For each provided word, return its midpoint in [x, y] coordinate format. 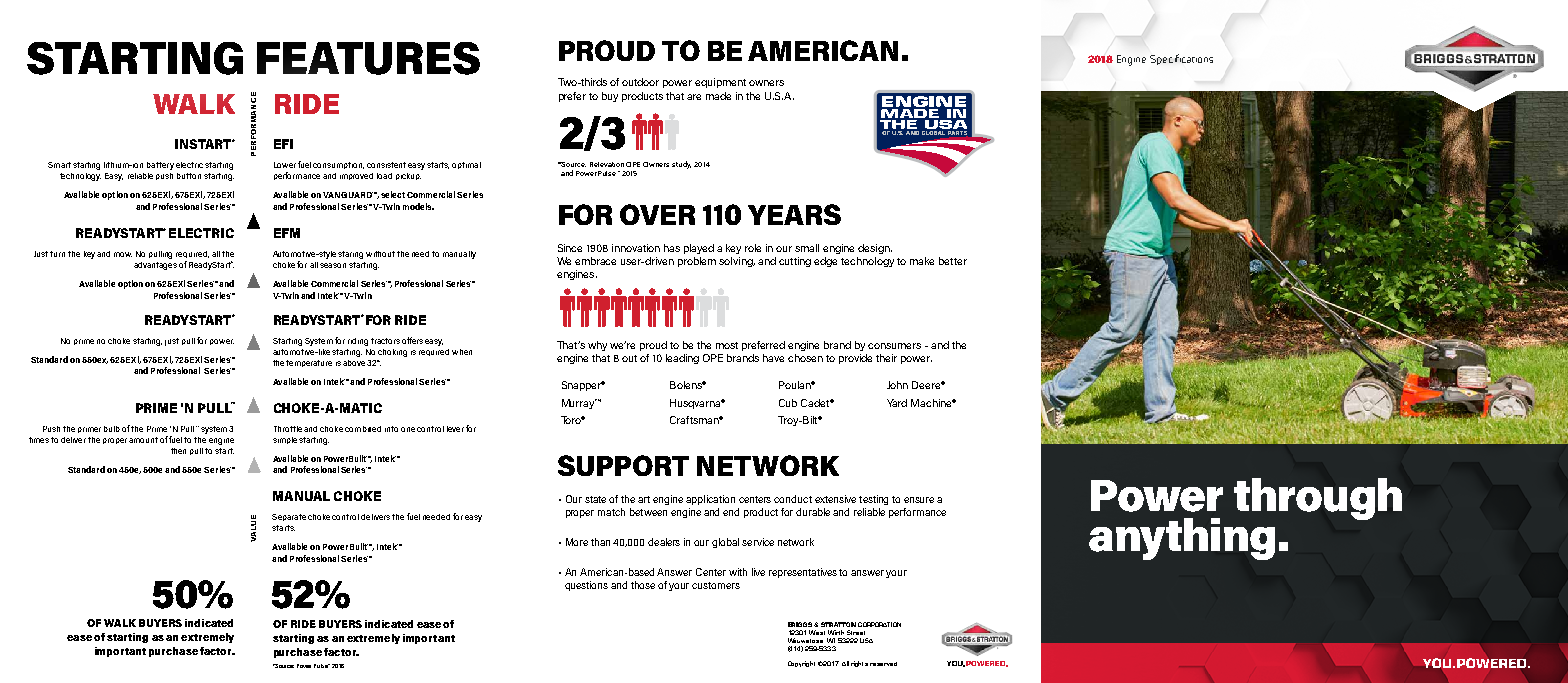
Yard [897, 403]
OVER [657, 214]
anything [1182, 539]
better [953, 261]
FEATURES [368, 58]
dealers [664, 542]
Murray [579, 404]
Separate [289, 517]
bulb [112, 429]
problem [697, 262]
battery [160, 166]
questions [586, 586]
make [922, 261]
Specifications [1181, 59]
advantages [155, 266]
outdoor [640, 82]
